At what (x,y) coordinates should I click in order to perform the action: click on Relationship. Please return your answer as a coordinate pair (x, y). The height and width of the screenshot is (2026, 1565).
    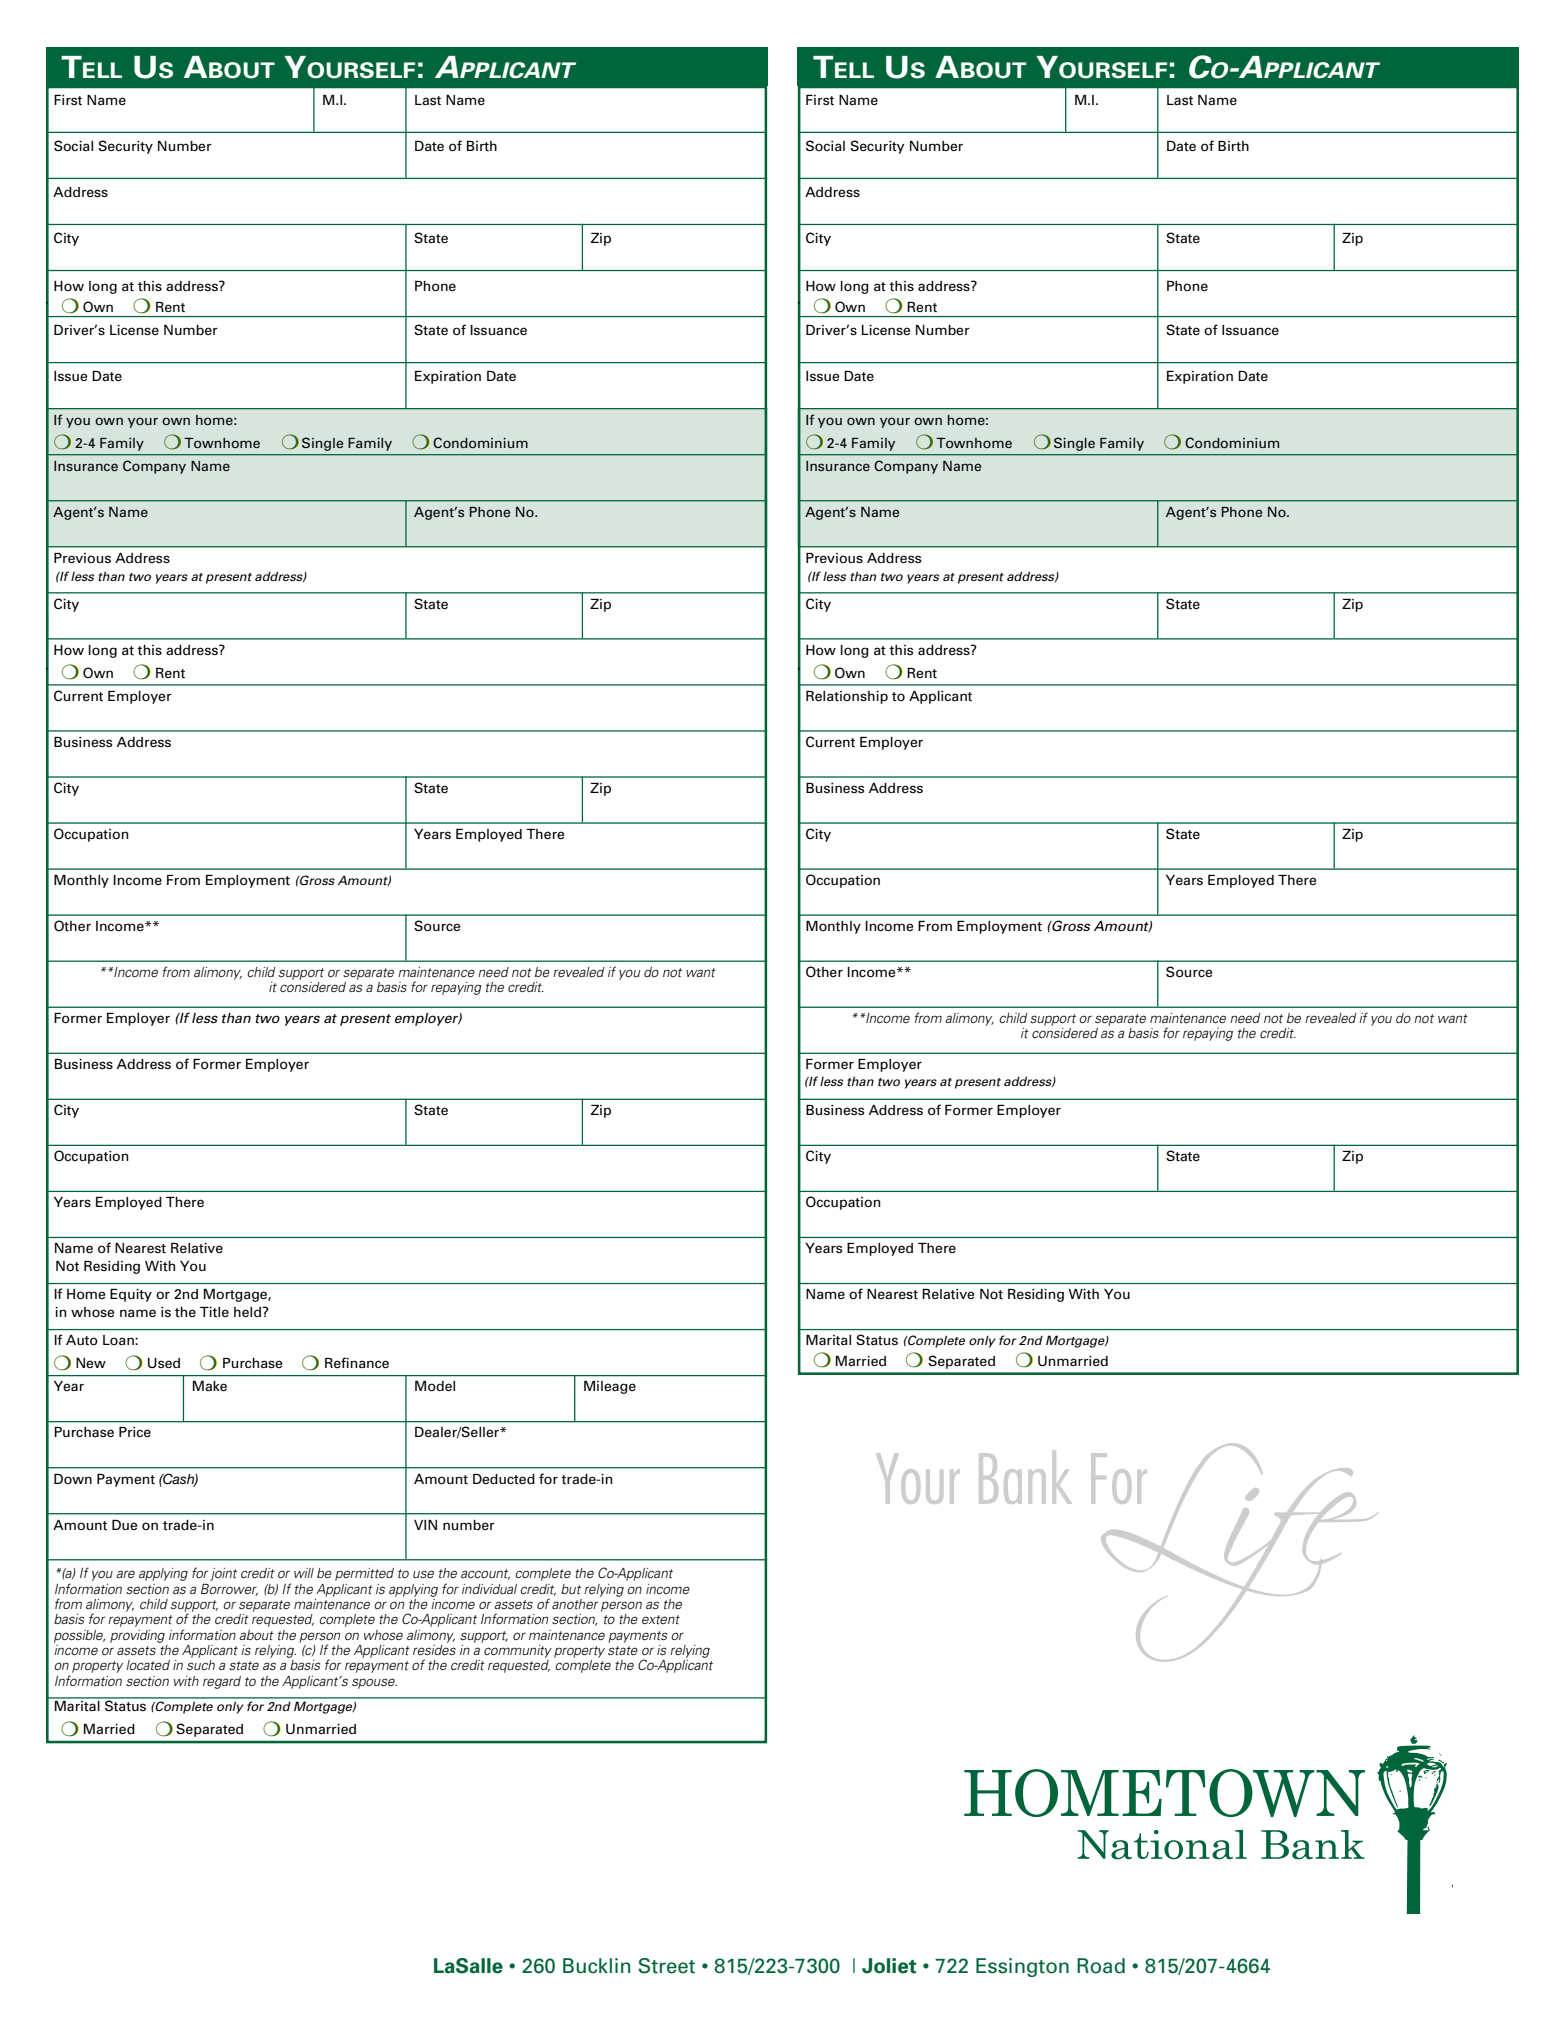
    Looking at the image, I should click on (847, 697).
